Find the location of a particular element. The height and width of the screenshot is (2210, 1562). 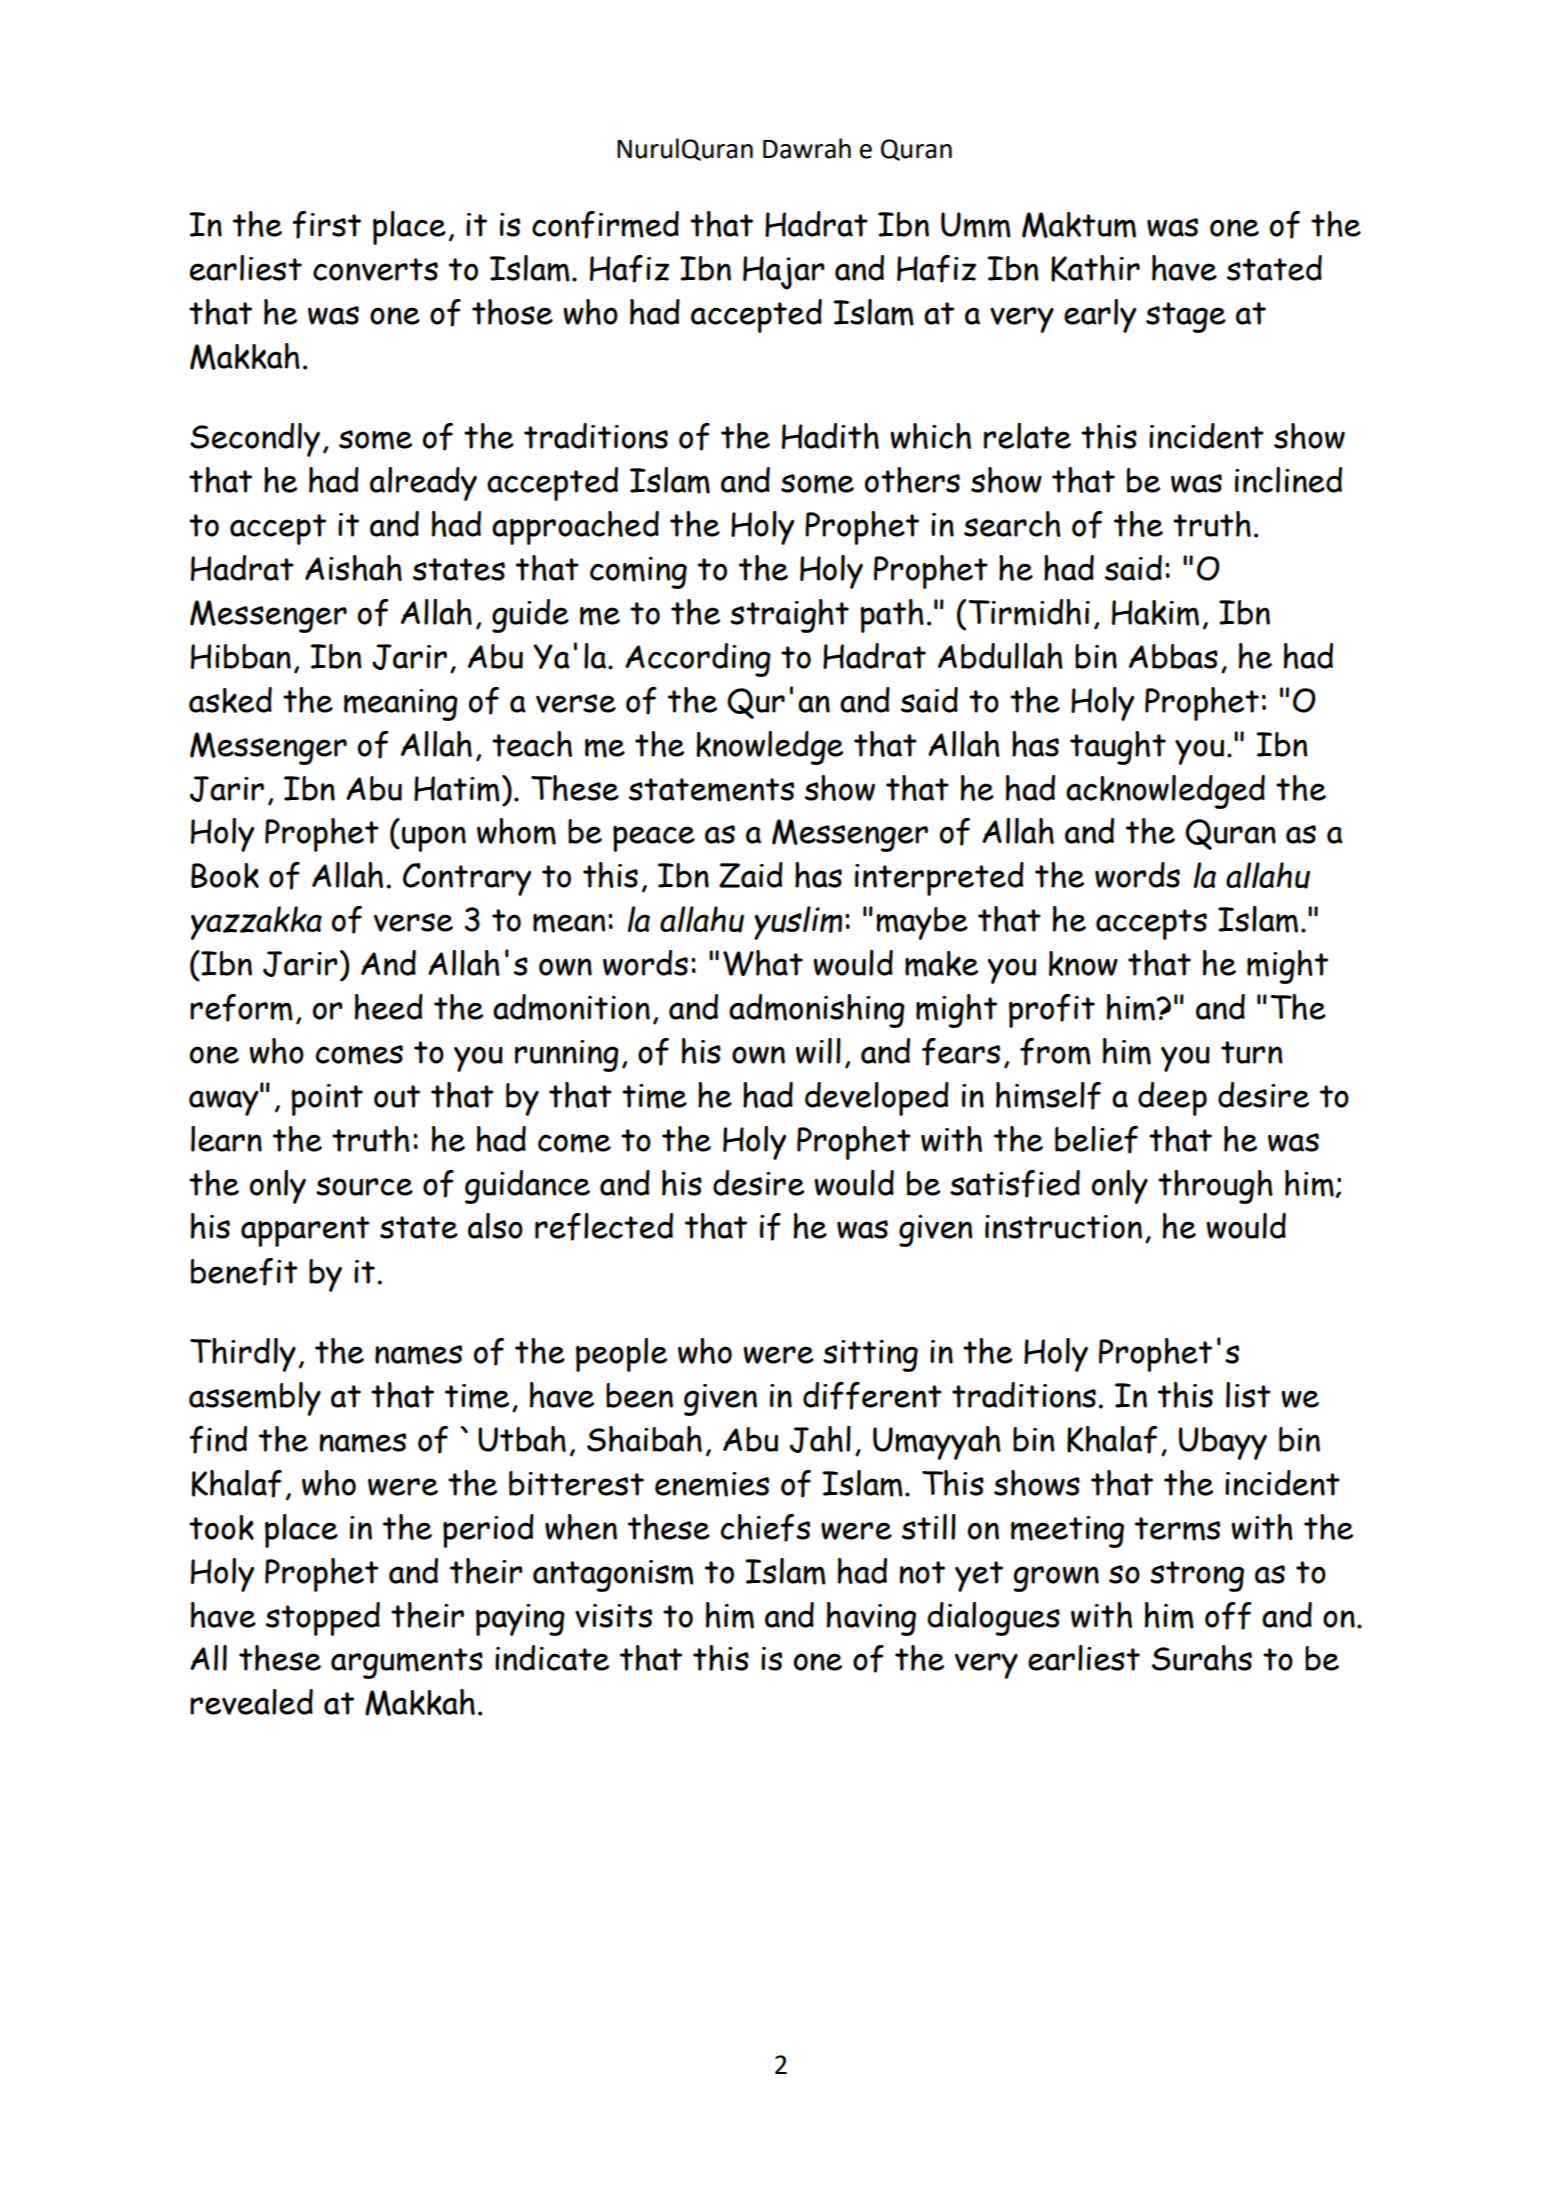

Kathir is located at coordinates (1095, 268).
